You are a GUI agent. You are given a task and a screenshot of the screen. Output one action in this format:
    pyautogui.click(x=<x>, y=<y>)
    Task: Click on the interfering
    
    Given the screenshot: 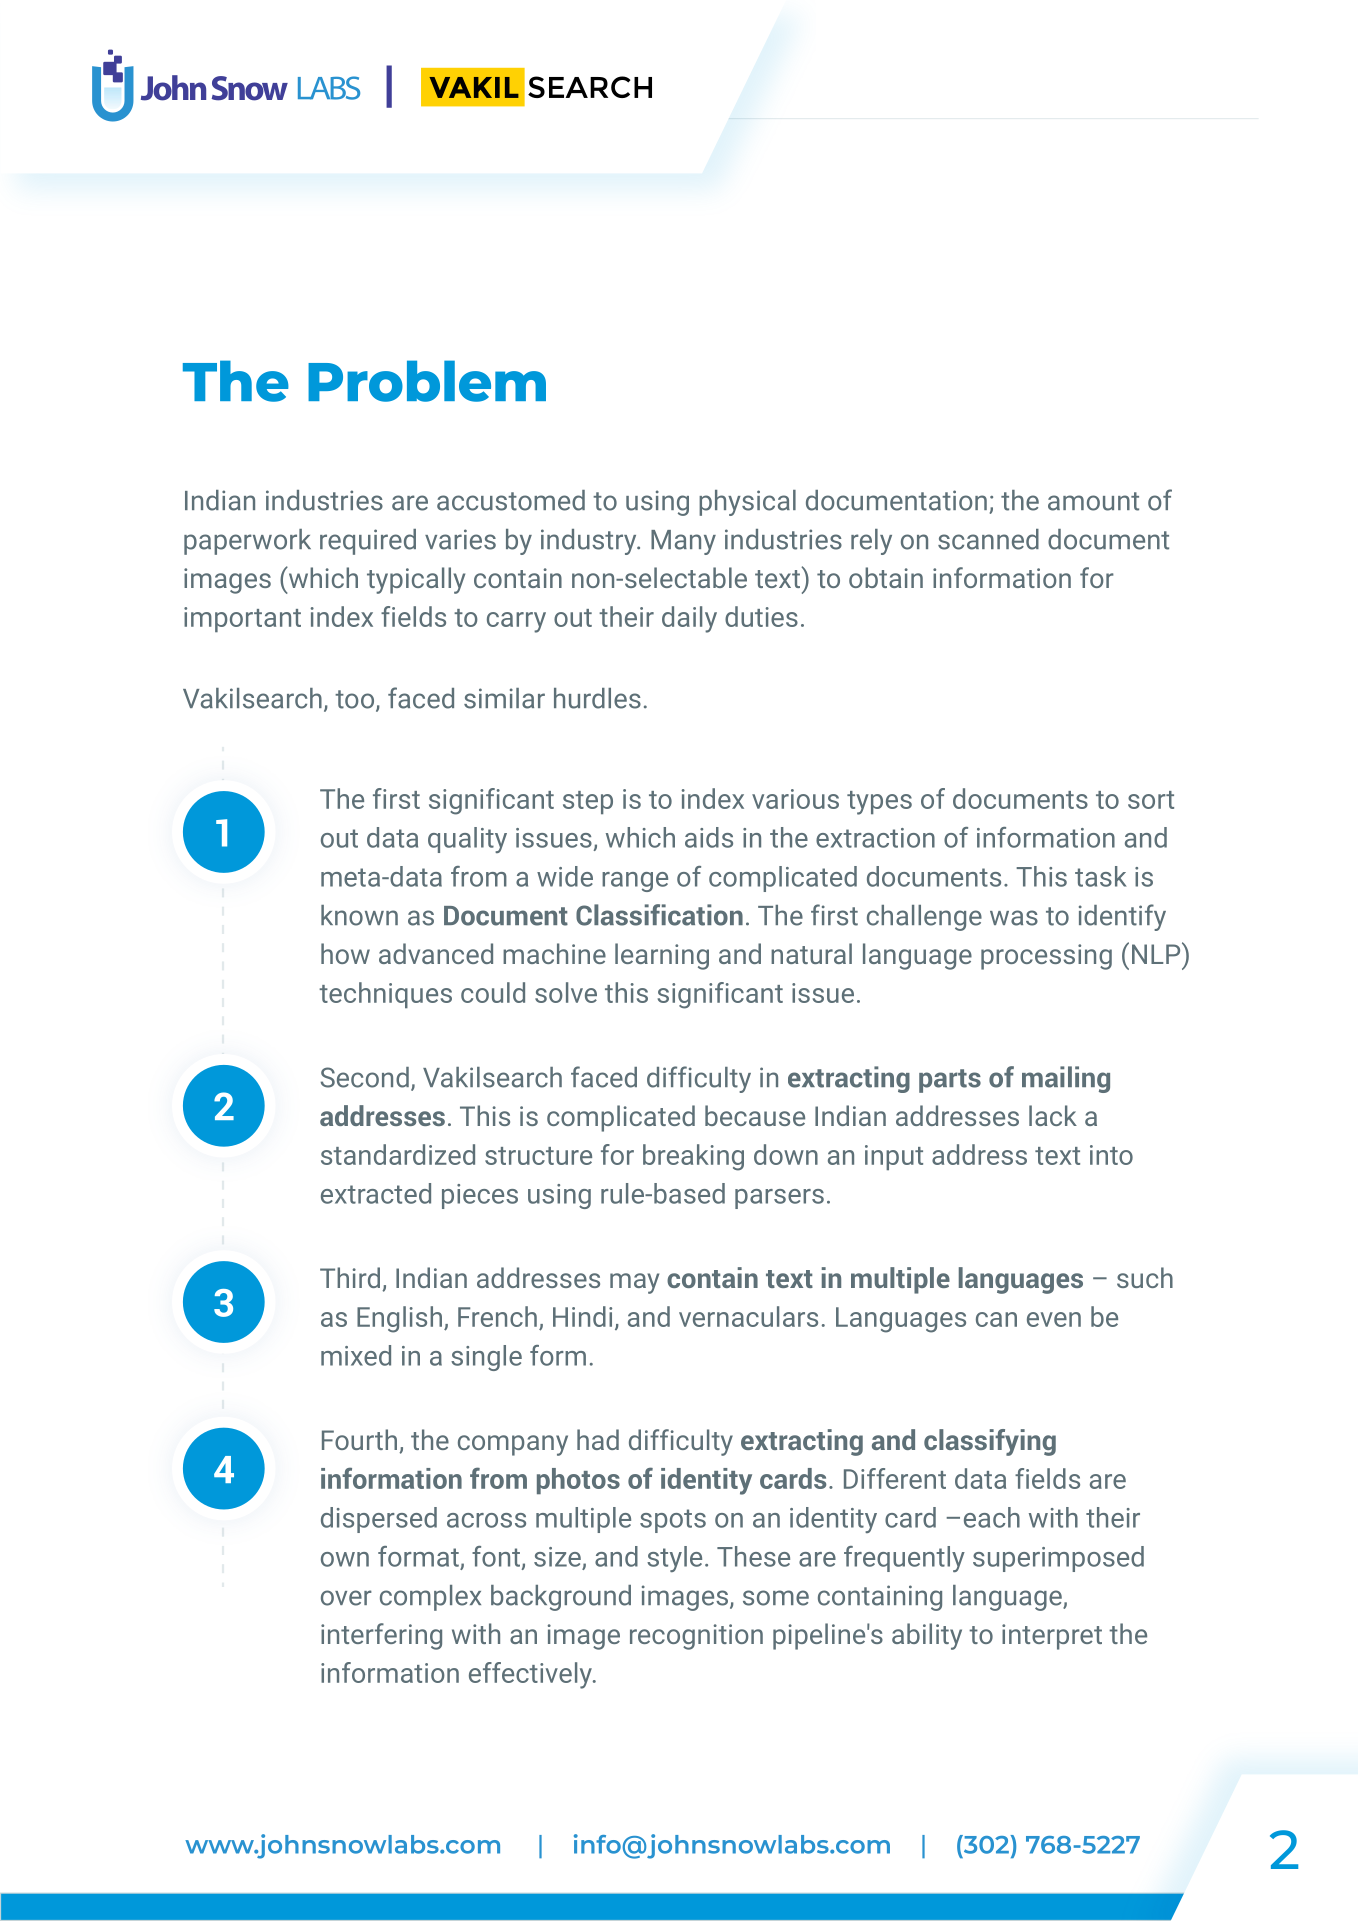 What is the action you would take?
    pyautogui.click(x=381, y=1636)
